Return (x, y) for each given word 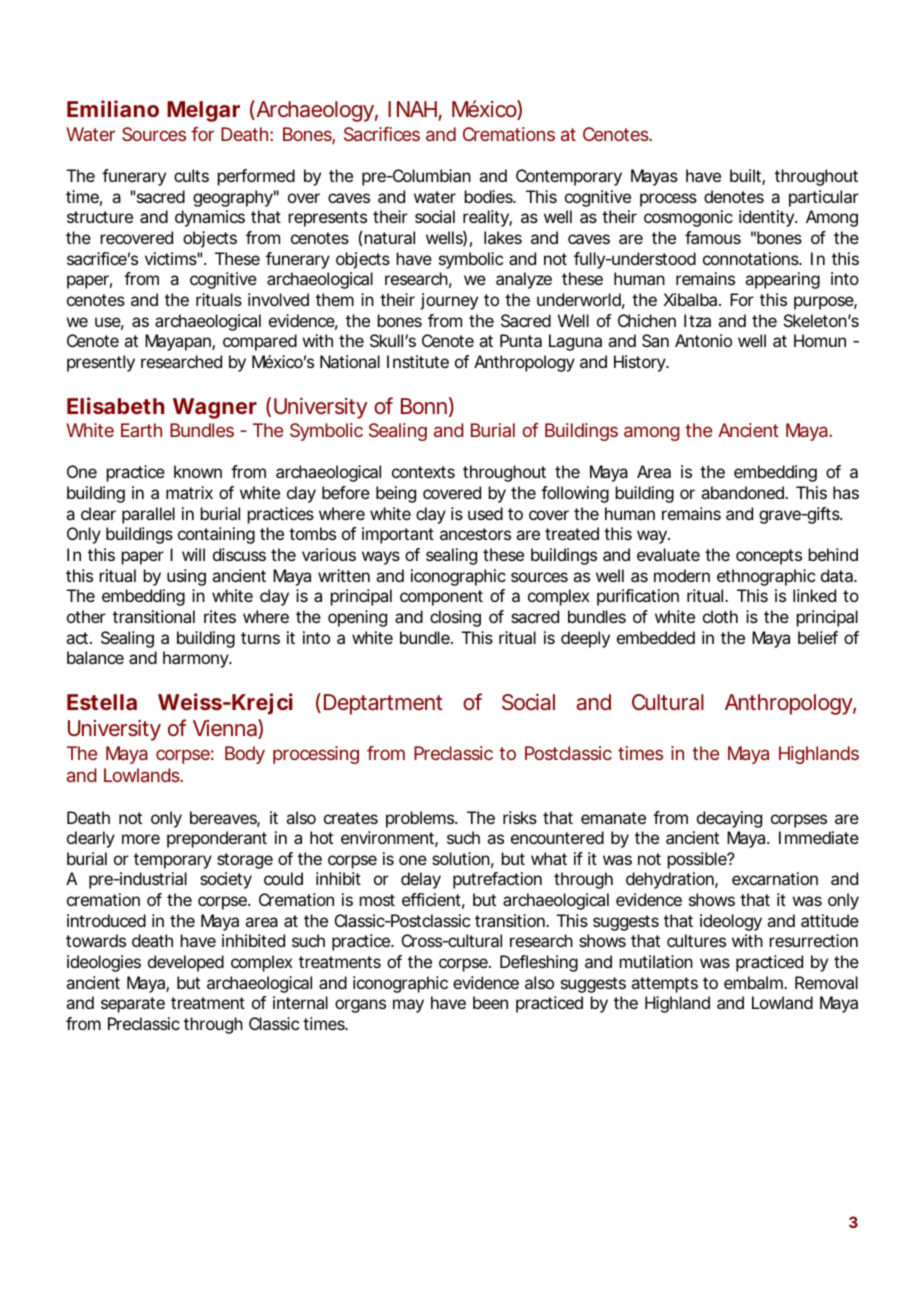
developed (186, 963)
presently (101, 363)
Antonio (703, 340)
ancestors (475, 534)
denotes (734, 196)
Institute (418, 361)
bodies (490, 196)
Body (245, 755)
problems (421, 819)
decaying (729, 819)
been (490, 1002)
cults (191, 175)
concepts (769, 557)
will (193, 554)
